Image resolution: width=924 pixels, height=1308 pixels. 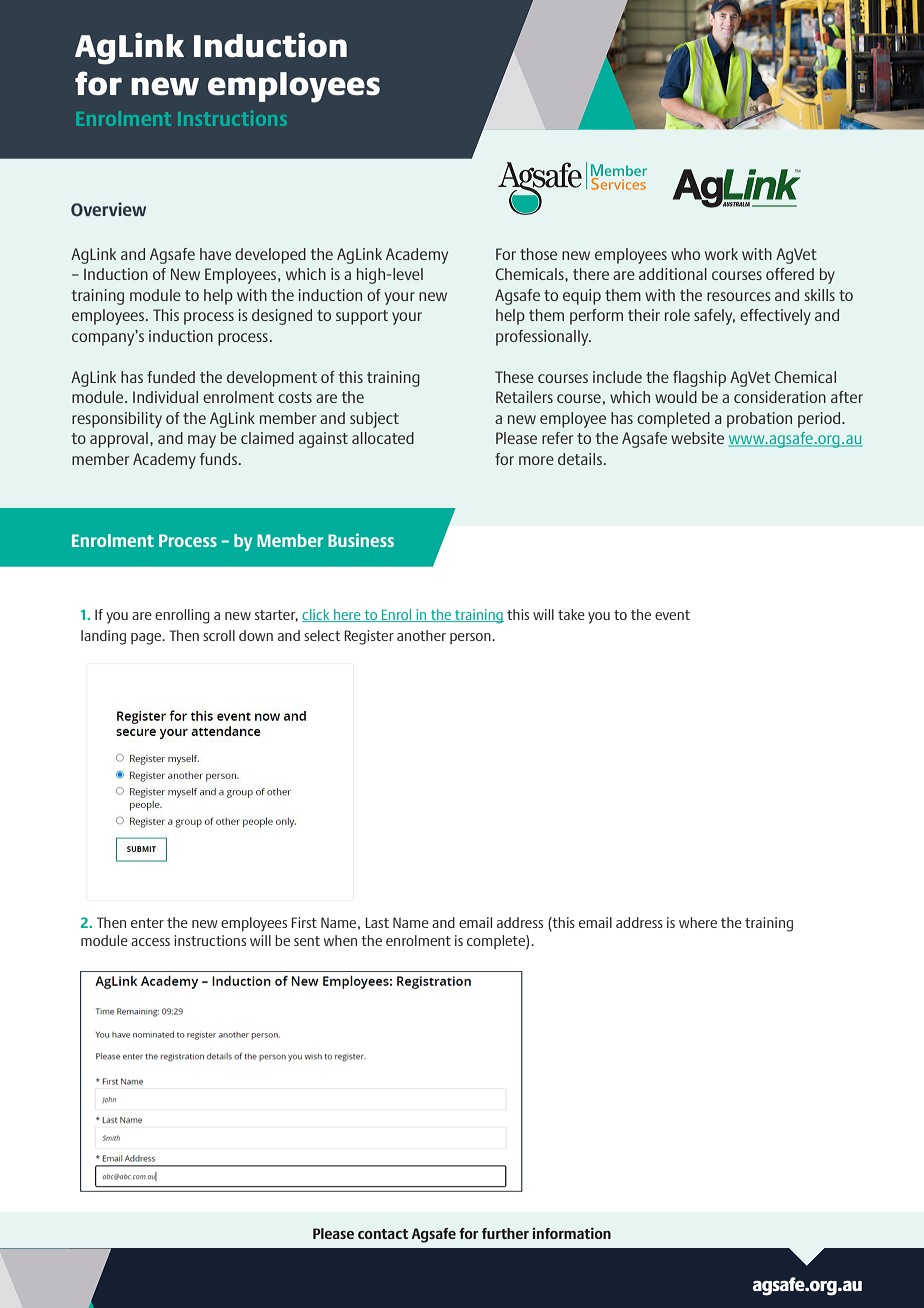 I want to click on access, so click(x=150, y=942).
